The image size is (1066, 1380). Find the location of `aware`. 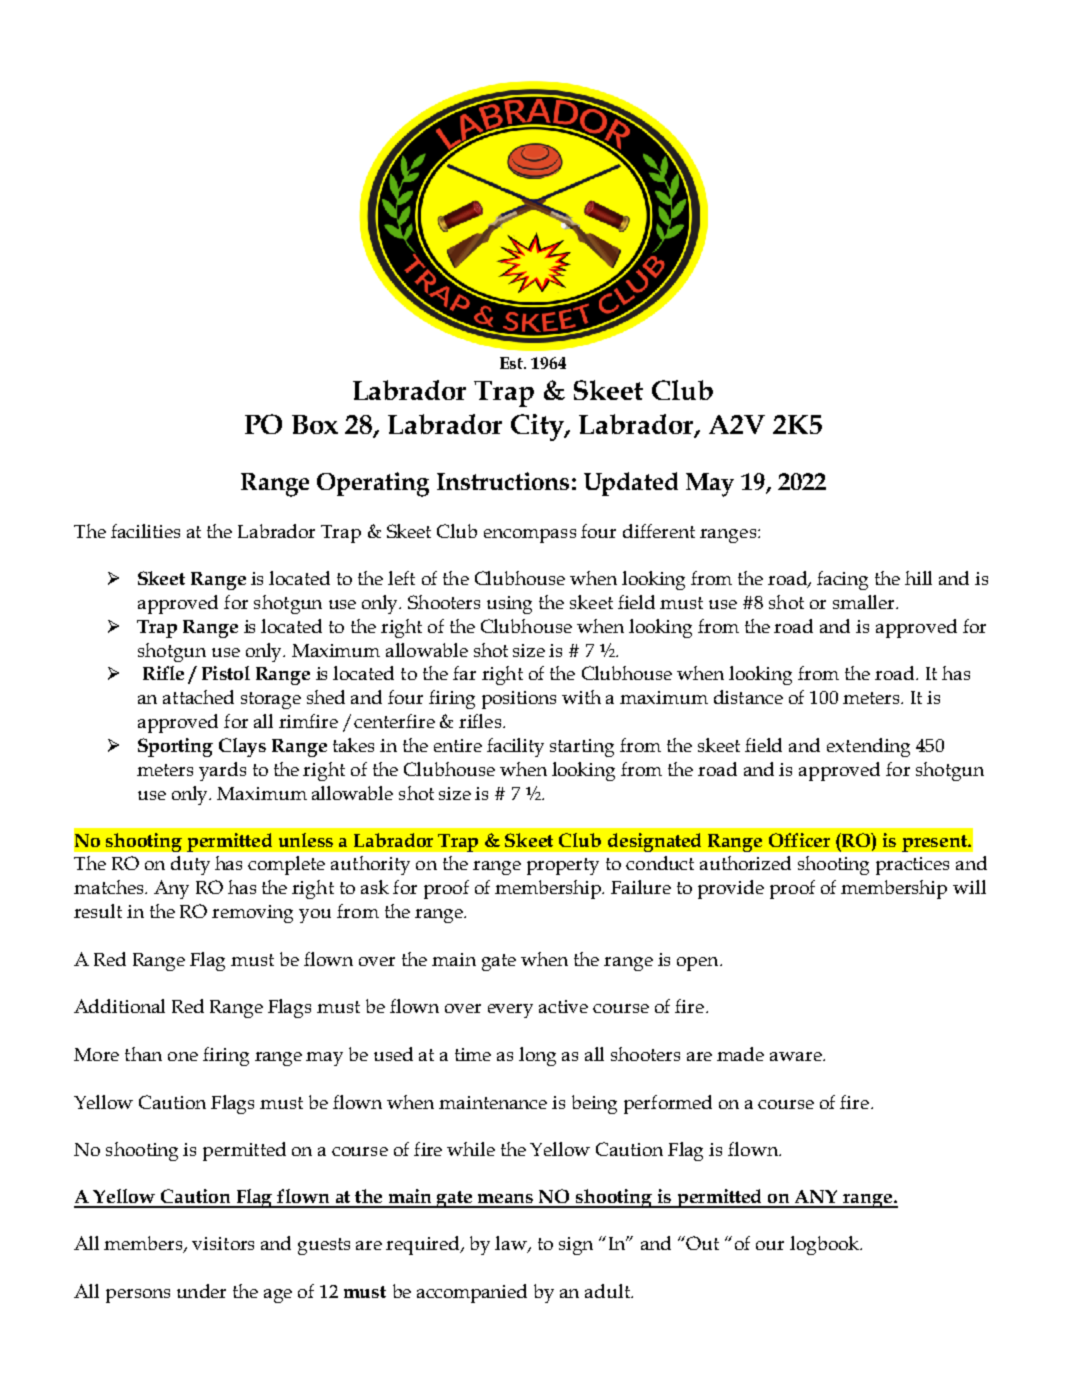

aware is located at coordinates (797, 1056).
